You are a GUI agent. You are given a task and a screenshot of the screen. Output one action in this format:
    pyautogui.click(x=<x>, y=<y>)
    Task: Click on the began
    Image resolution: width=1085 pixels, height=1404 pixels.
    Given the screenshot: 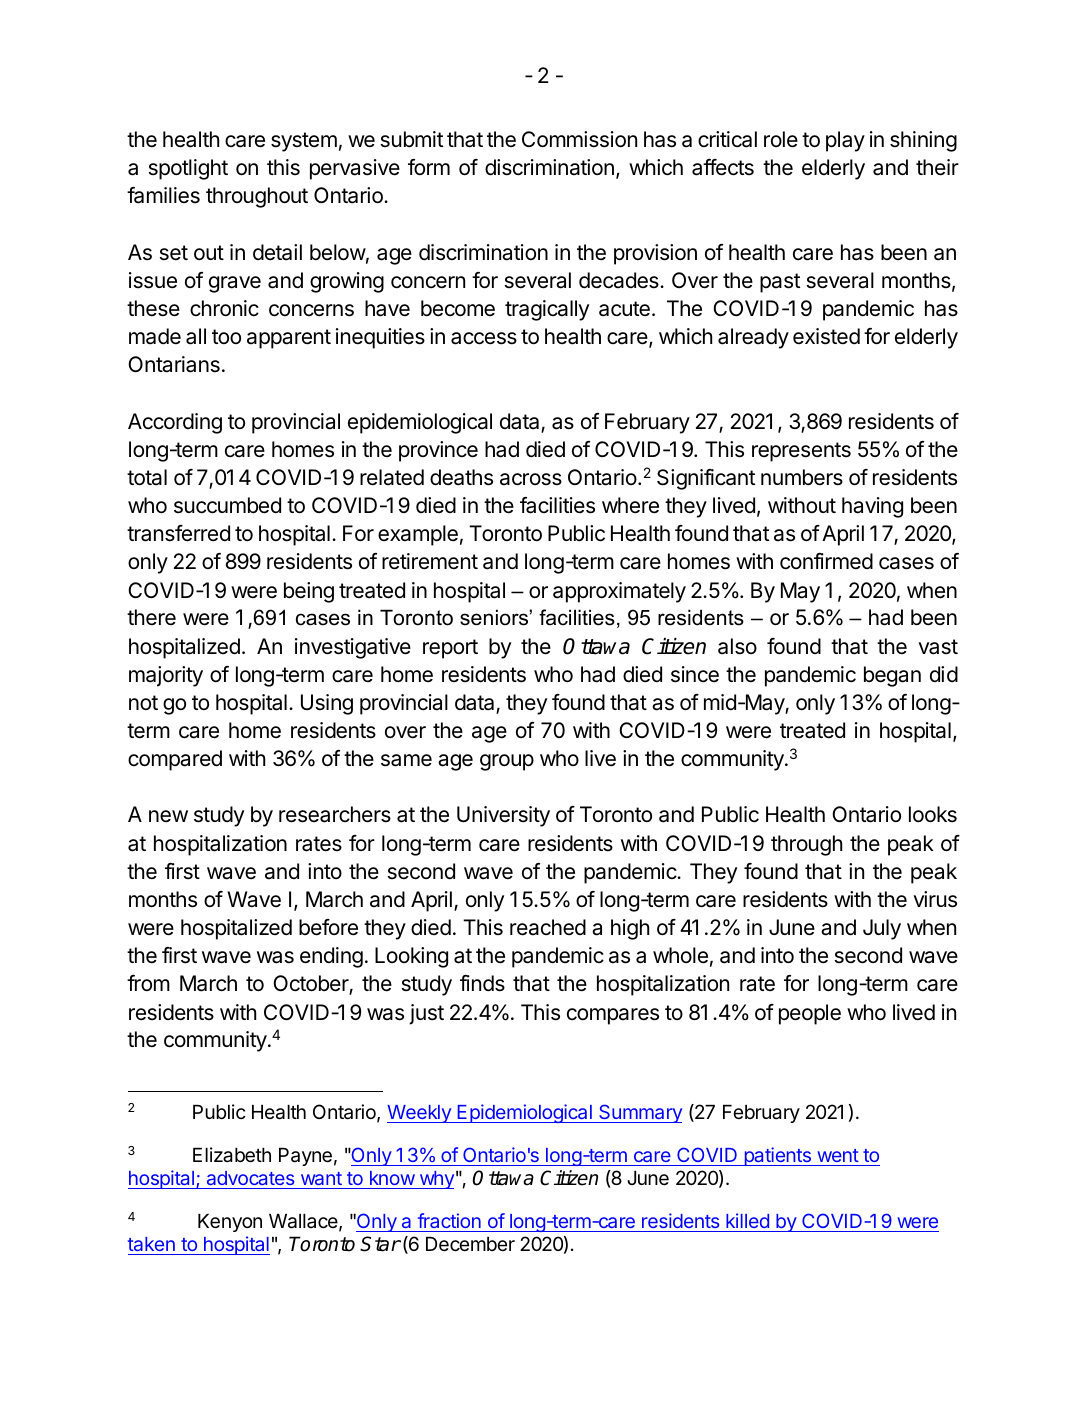 What is the action you would take?
    pyautogui.click(x=892, y=676)
